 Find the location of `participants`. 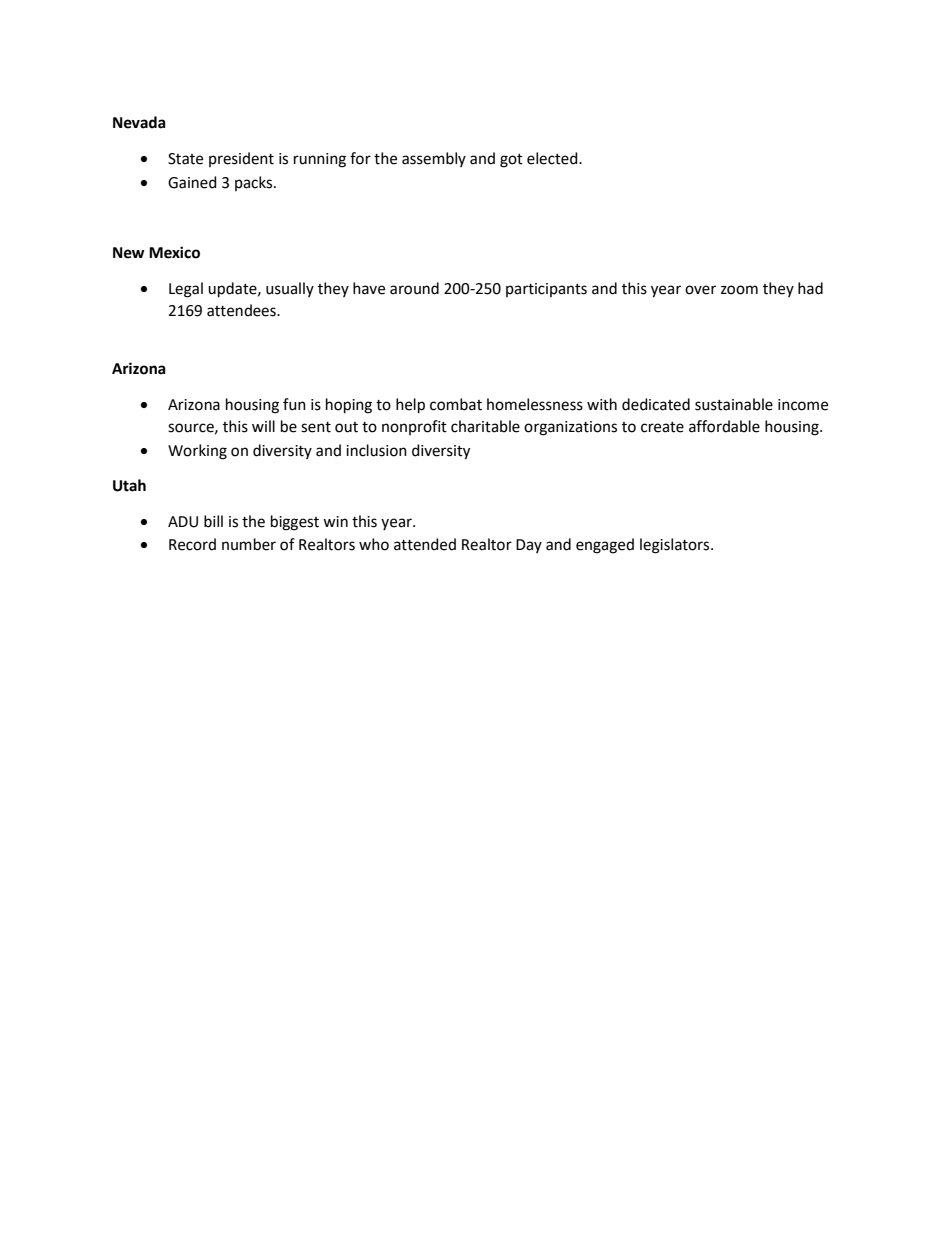

participants is located at coordinates (546, 290).
